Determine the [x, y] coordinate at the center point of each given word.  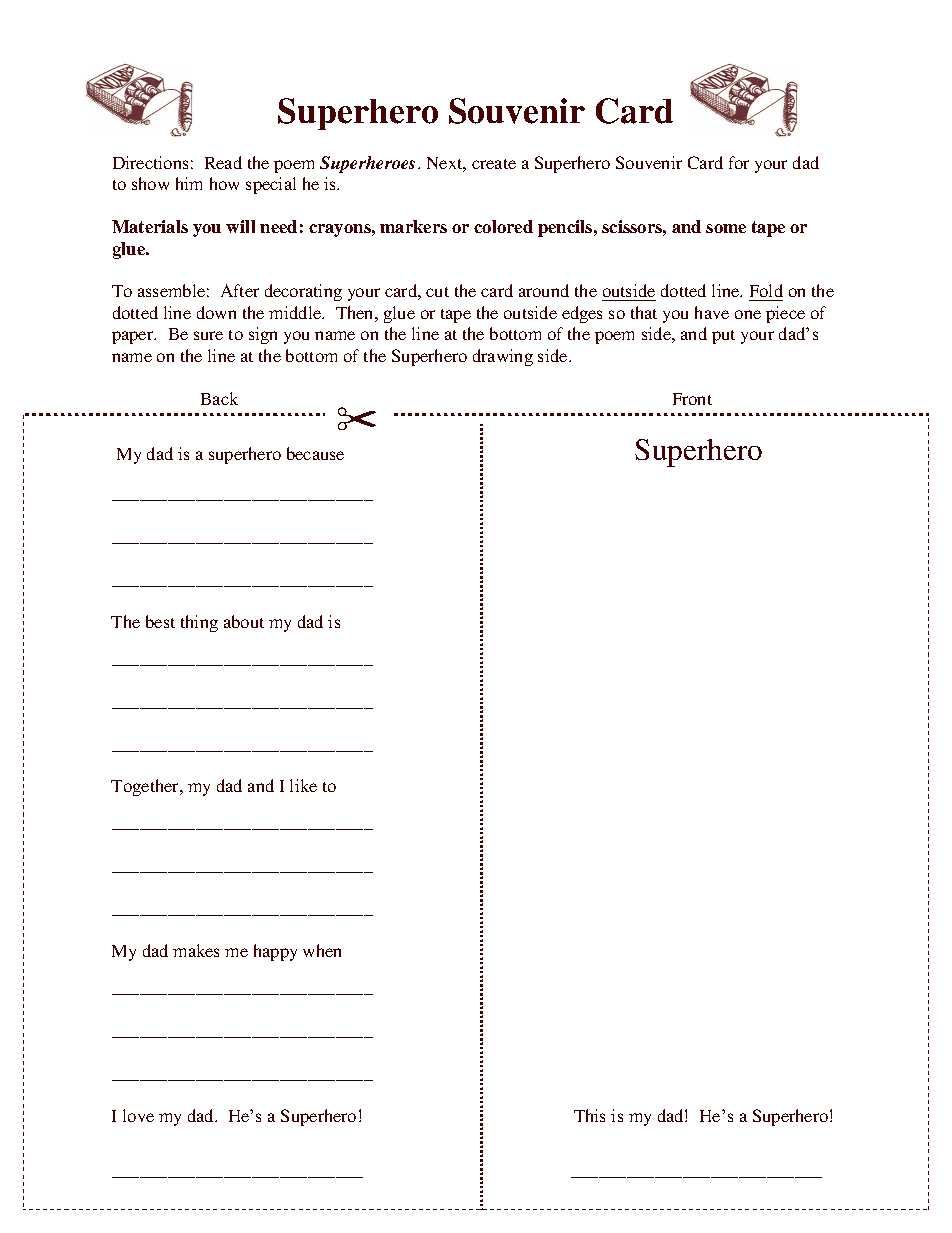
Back [219, 398]
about [244, 621]
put [723, 337]
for [739, 162]
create [494, 164]
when [322, 950]
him [189, 183]
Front [692, 399]
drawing [503, 357]
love [138, 1115]
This [589, 1115]
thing [199, 623]
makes [196, 950]
